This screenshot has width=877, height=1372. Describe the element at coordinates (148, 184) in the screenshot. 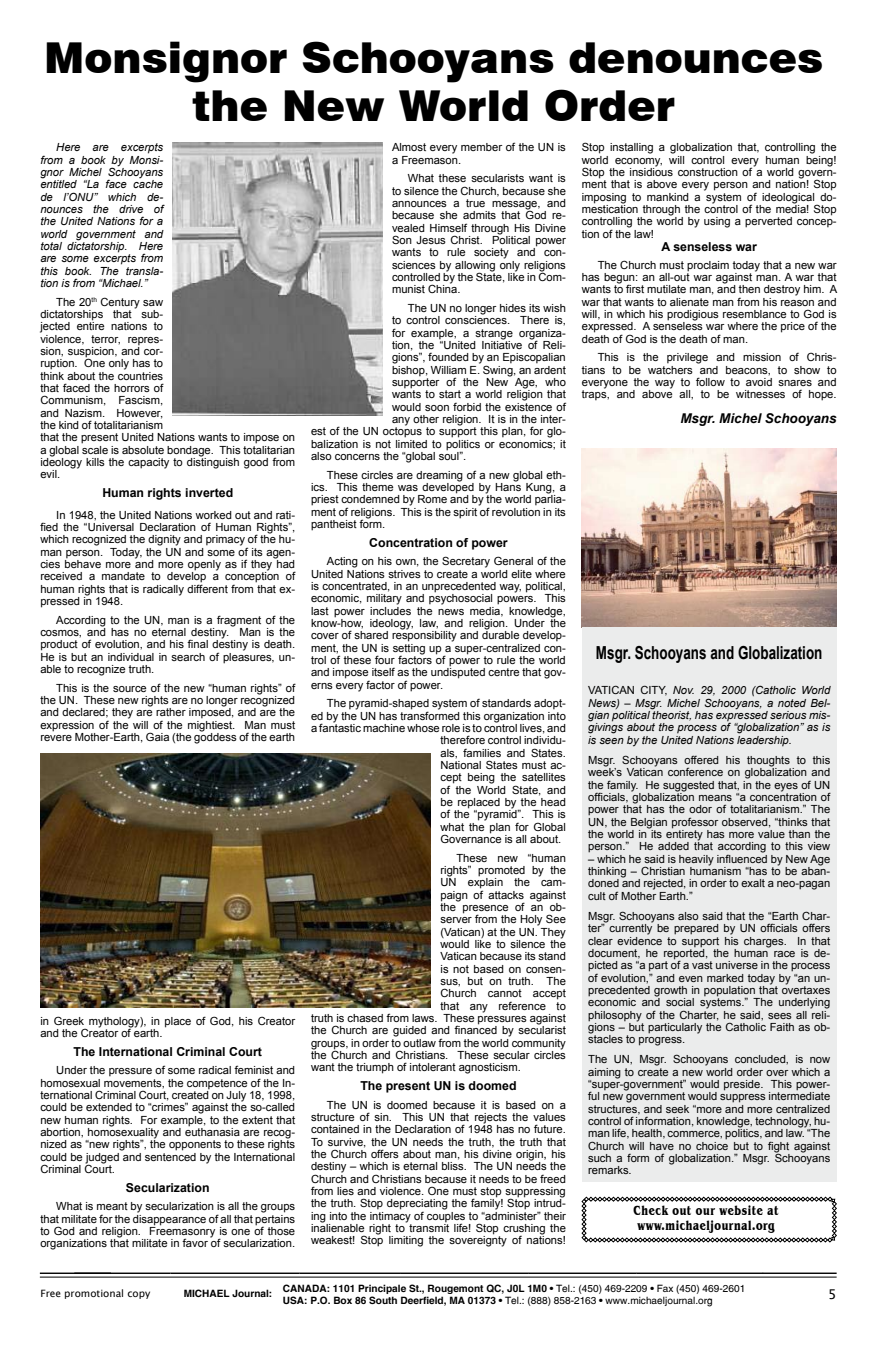

I see `cache` at that location.
